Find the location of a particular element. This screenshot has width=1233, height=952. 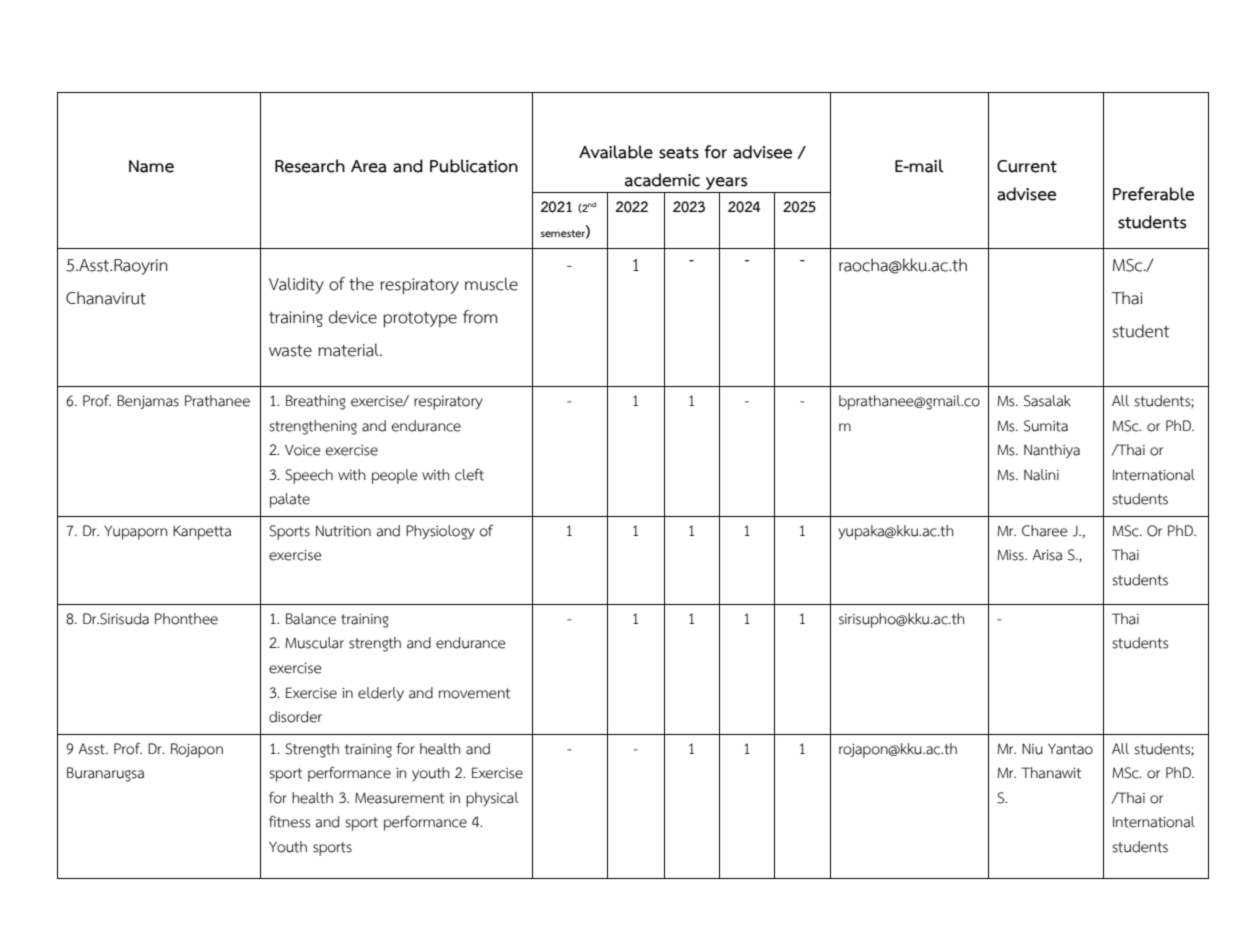

academic is located at coordinates (662, 180).
